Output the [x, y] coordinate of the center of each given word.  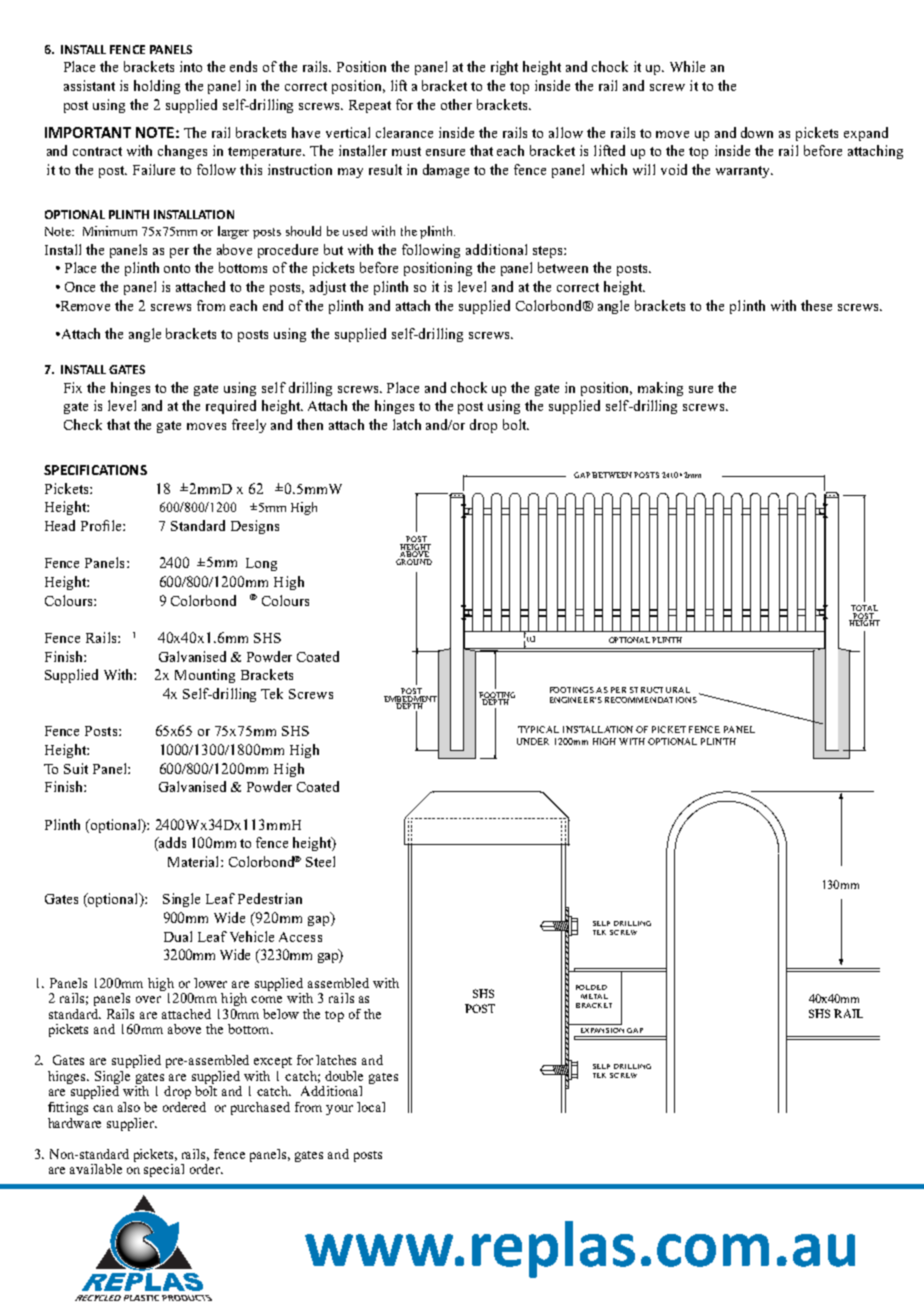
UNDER [533, 741]
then [310, 424]
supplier [132, 1124]
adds [171, 844]
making [660, 389]
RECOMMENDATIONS [651, 700]
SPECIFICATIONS [95, 470]
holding [157, 87]
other [456, 104]
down [757, 132]
